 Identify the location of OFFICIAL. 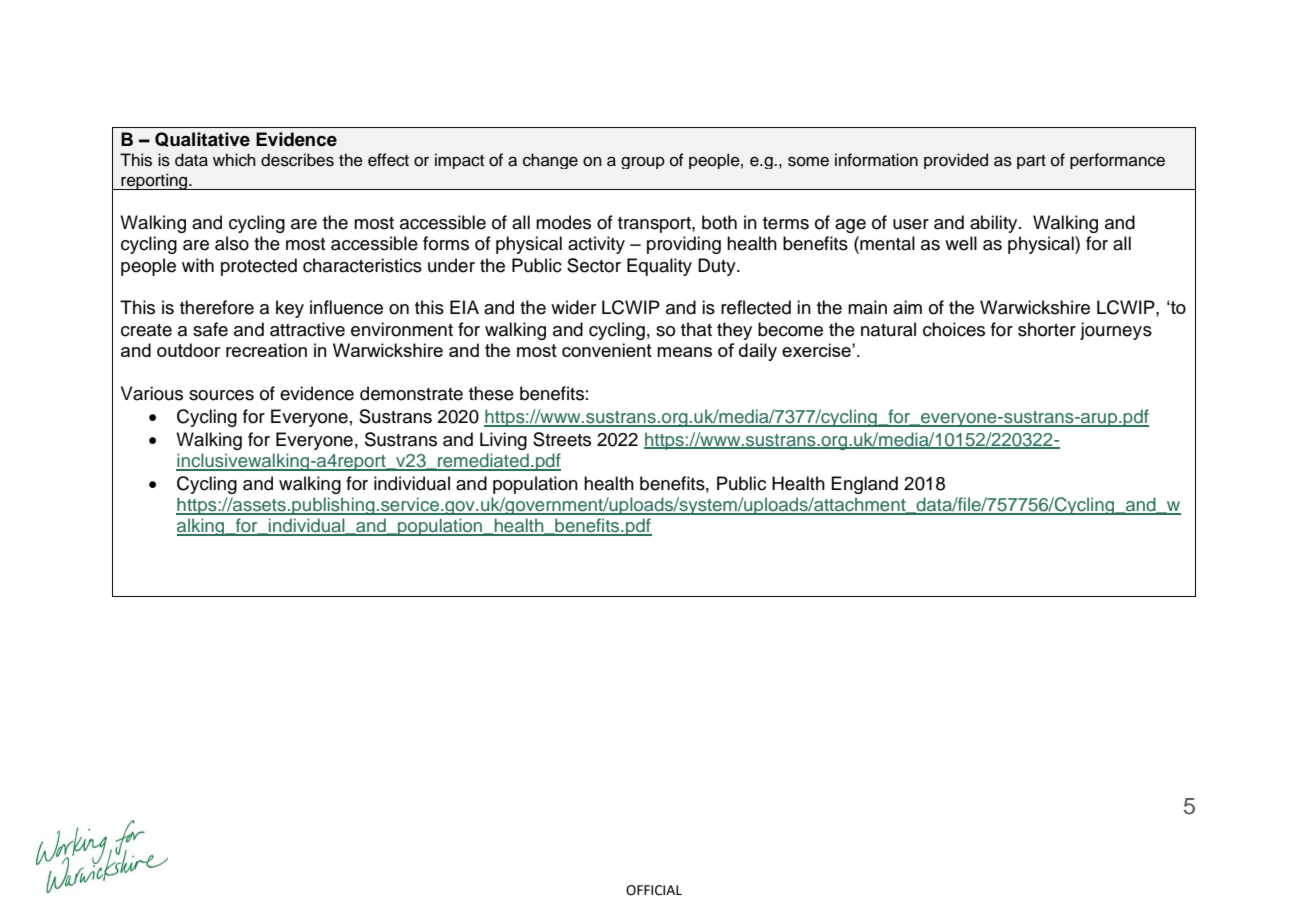
(654, 890).
